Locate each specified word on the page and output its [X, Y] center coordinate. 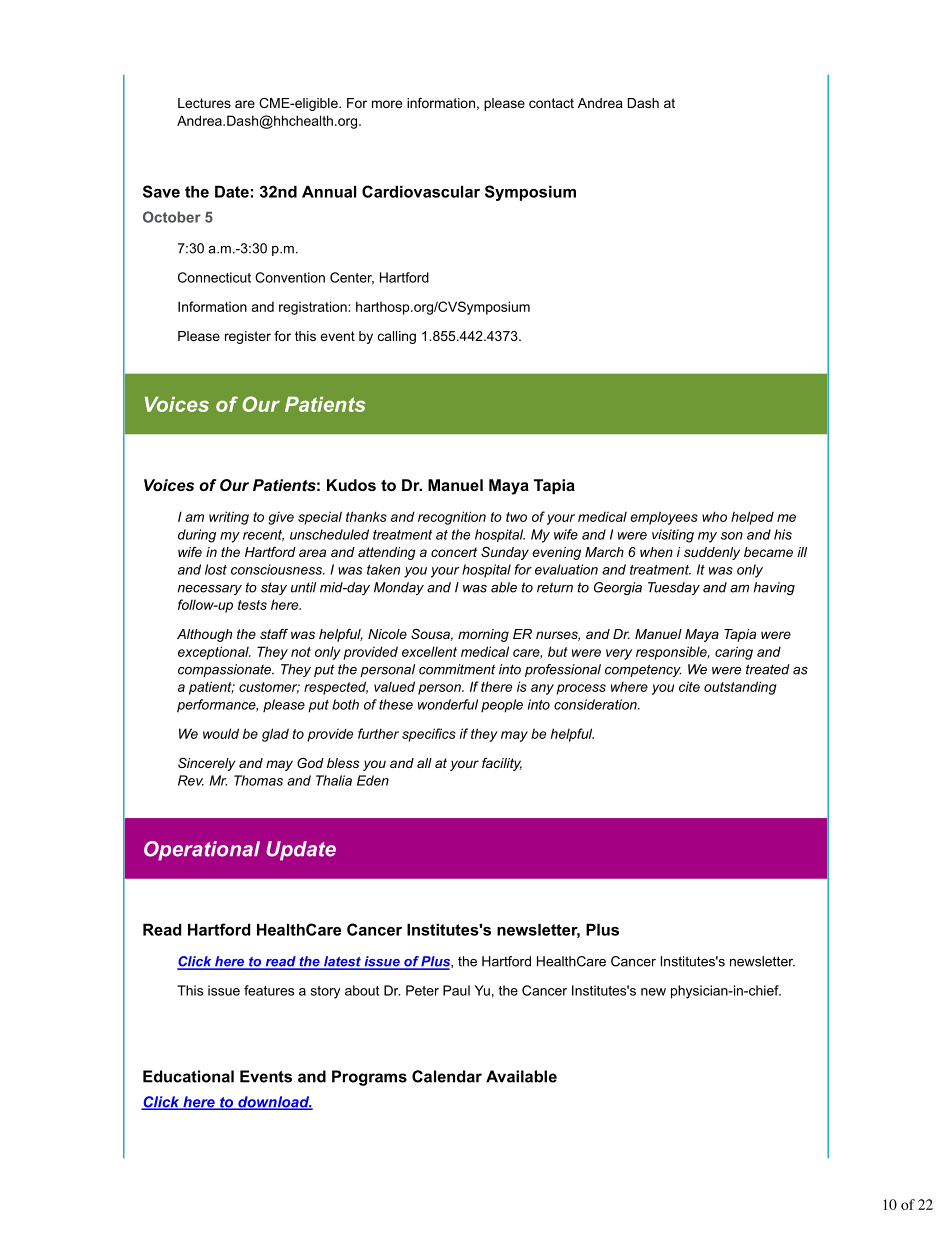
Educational [188, 1076]
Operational [202, 851]
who [714, 516]
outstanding [740, 688]
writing [229, 518]
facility [502, 764]
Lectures [204, 103]
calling [397, 337]
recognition [452, 518]
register [248, 337]
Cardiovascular [421, 191]
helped [752, 518]
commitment [457, 669]
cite [689, 686]
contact [551, 103]
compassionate [226, 670]
